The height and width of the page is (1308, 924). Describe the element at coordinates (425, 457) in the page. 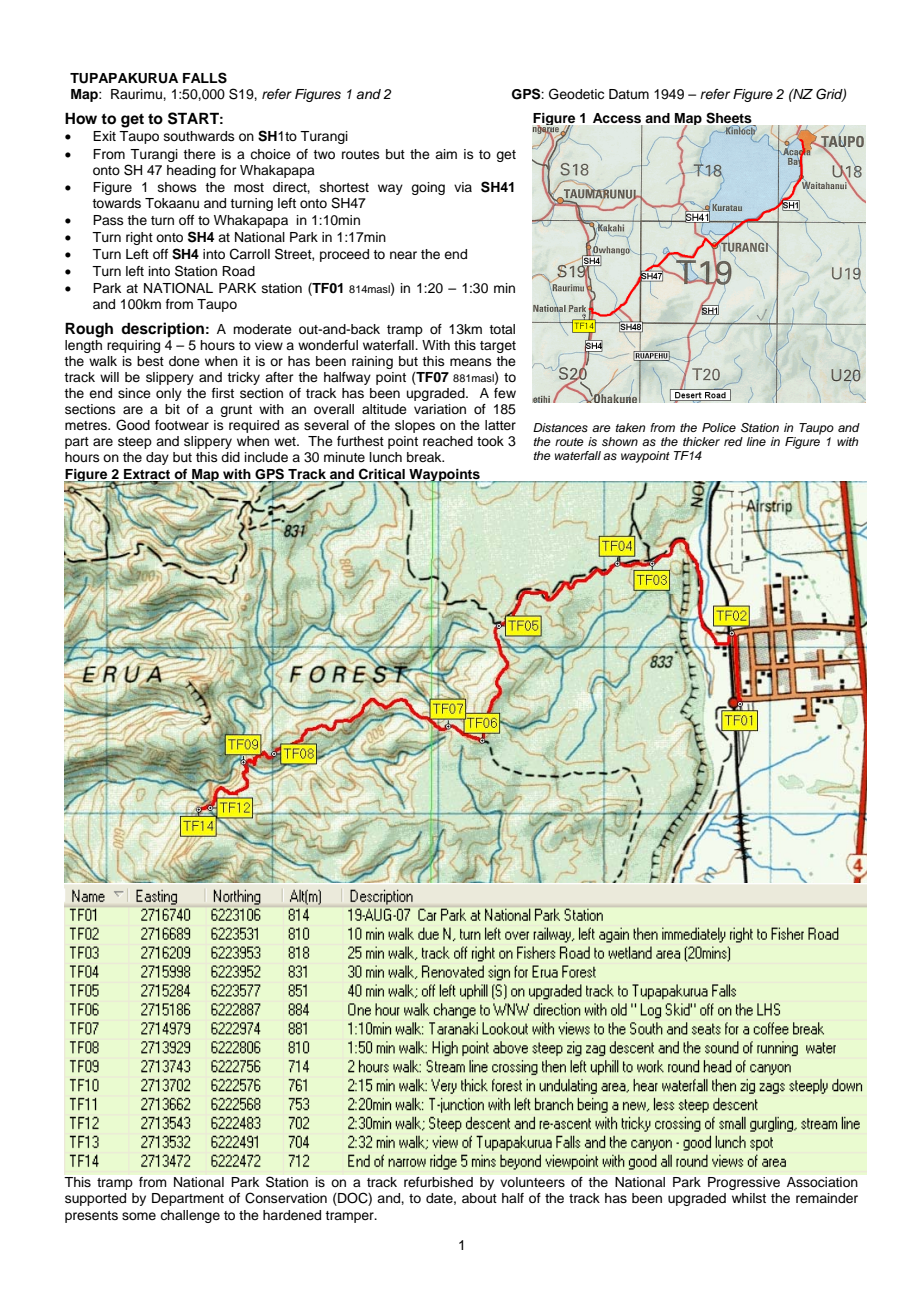

I see `break` at that location.
